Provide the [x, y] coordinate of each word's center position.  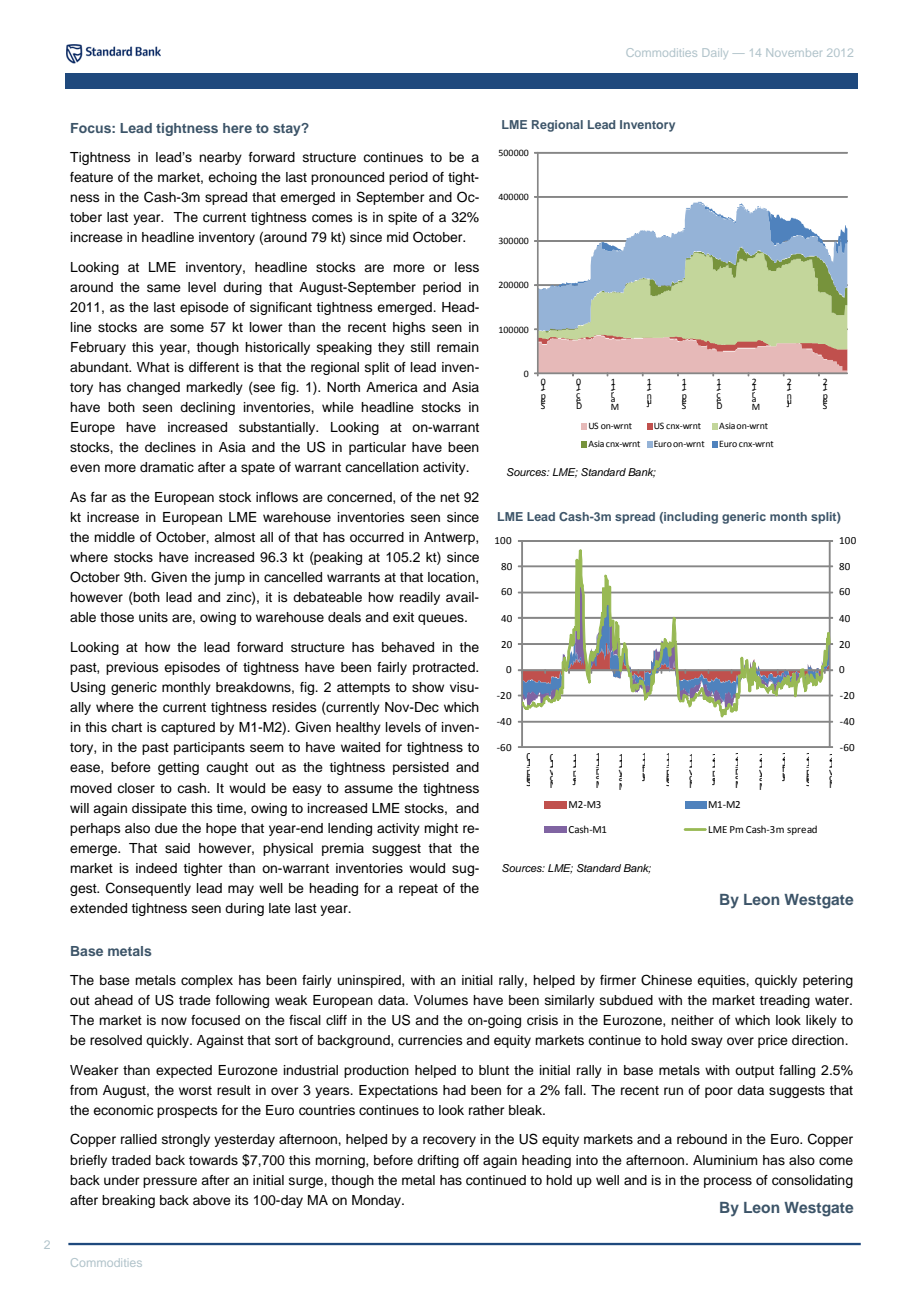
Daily [715, 52]
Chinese [666, 980]
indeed [156, 868]
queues [442, 619]
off [471, 1160]
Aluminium [725, 1160]
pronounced [347, 178]
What [153, 367]
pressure [170, 1182]
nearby [220, 158]
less [467, 267]
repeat [418, 890]
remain [458, 347]
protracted [445, 668]
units [153, 617]
